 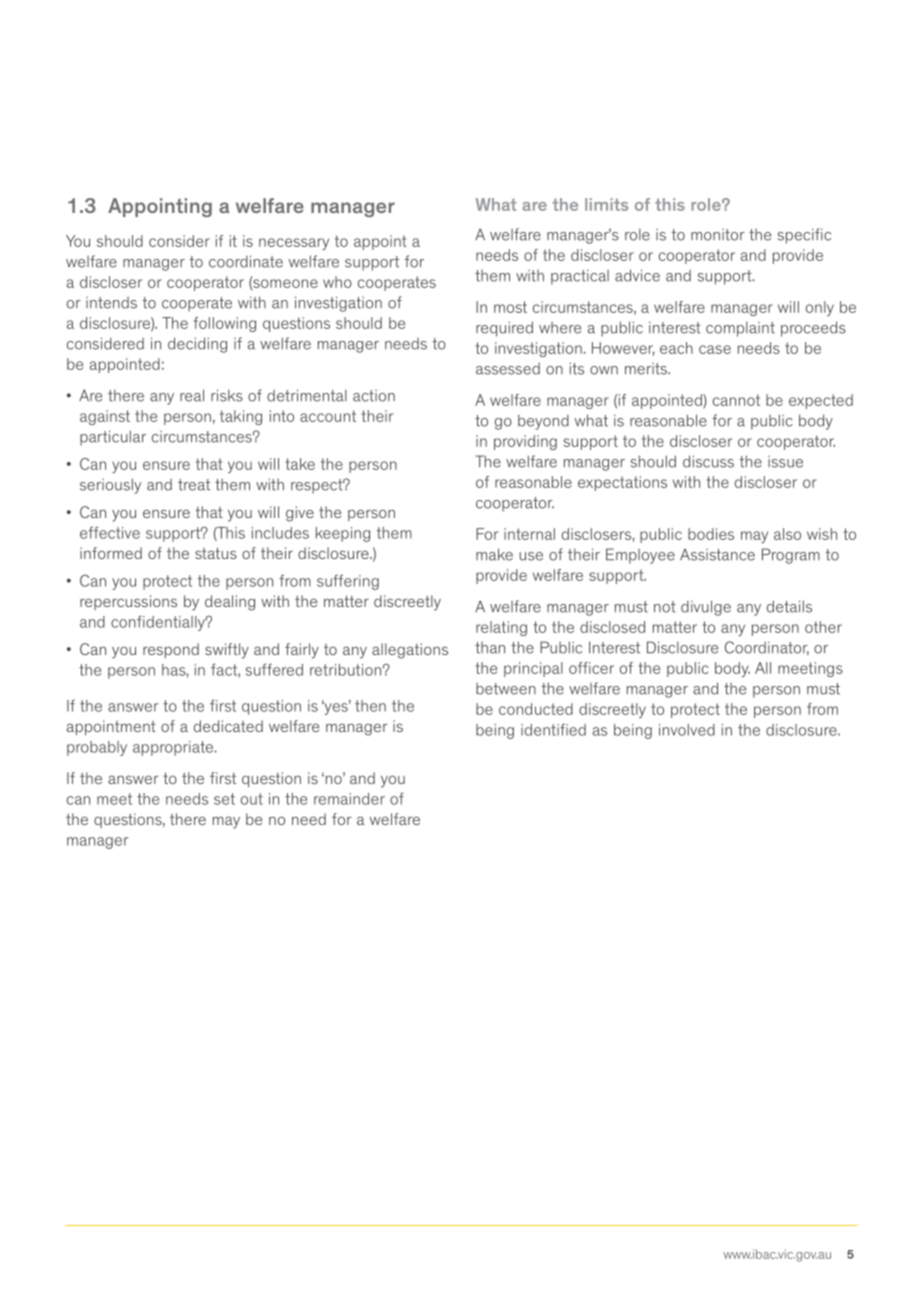 I want to click on bodies, so click(x=711, y=534).
